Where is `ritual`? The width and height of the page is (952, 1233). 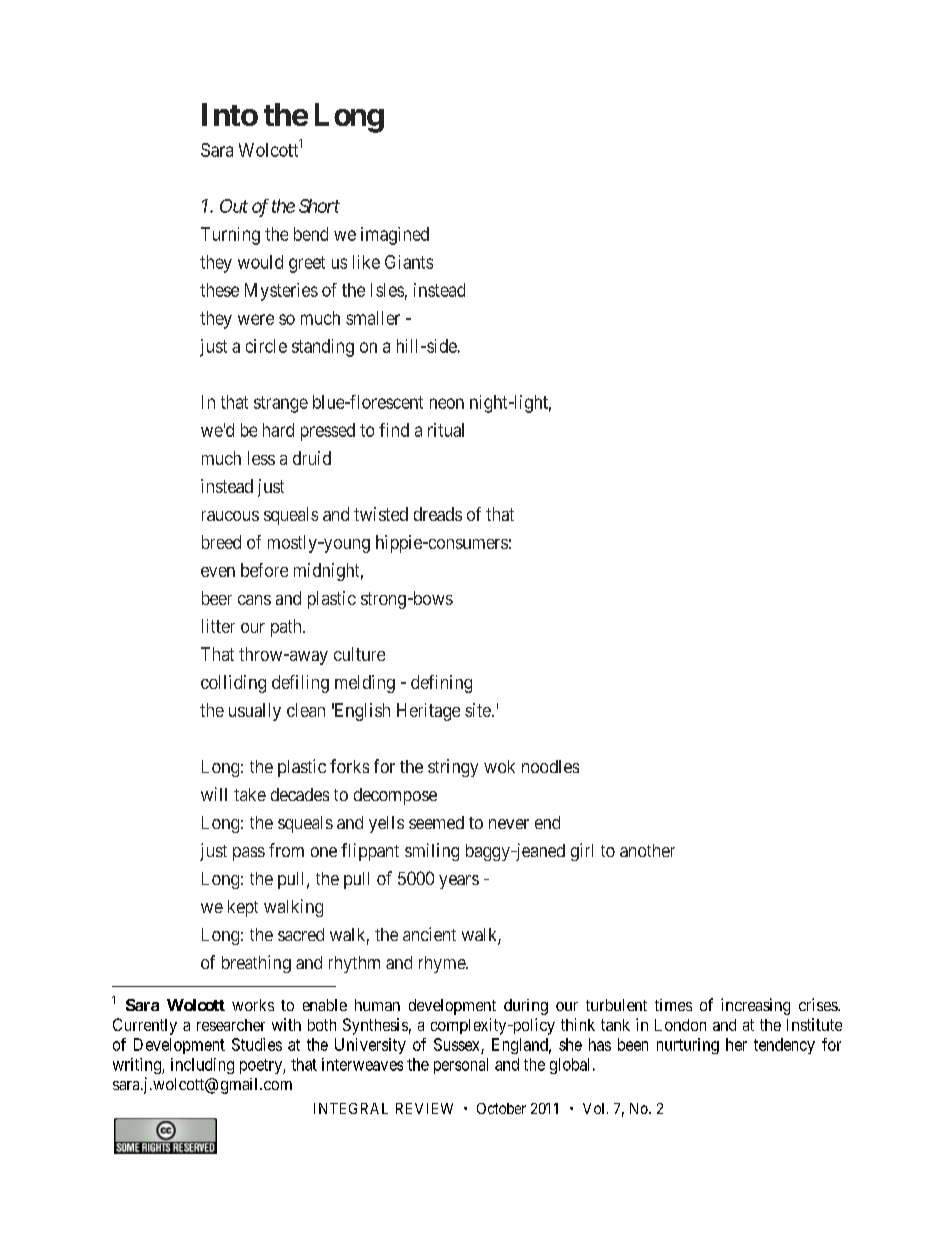
ritual is located at coordinates (446, 430).
